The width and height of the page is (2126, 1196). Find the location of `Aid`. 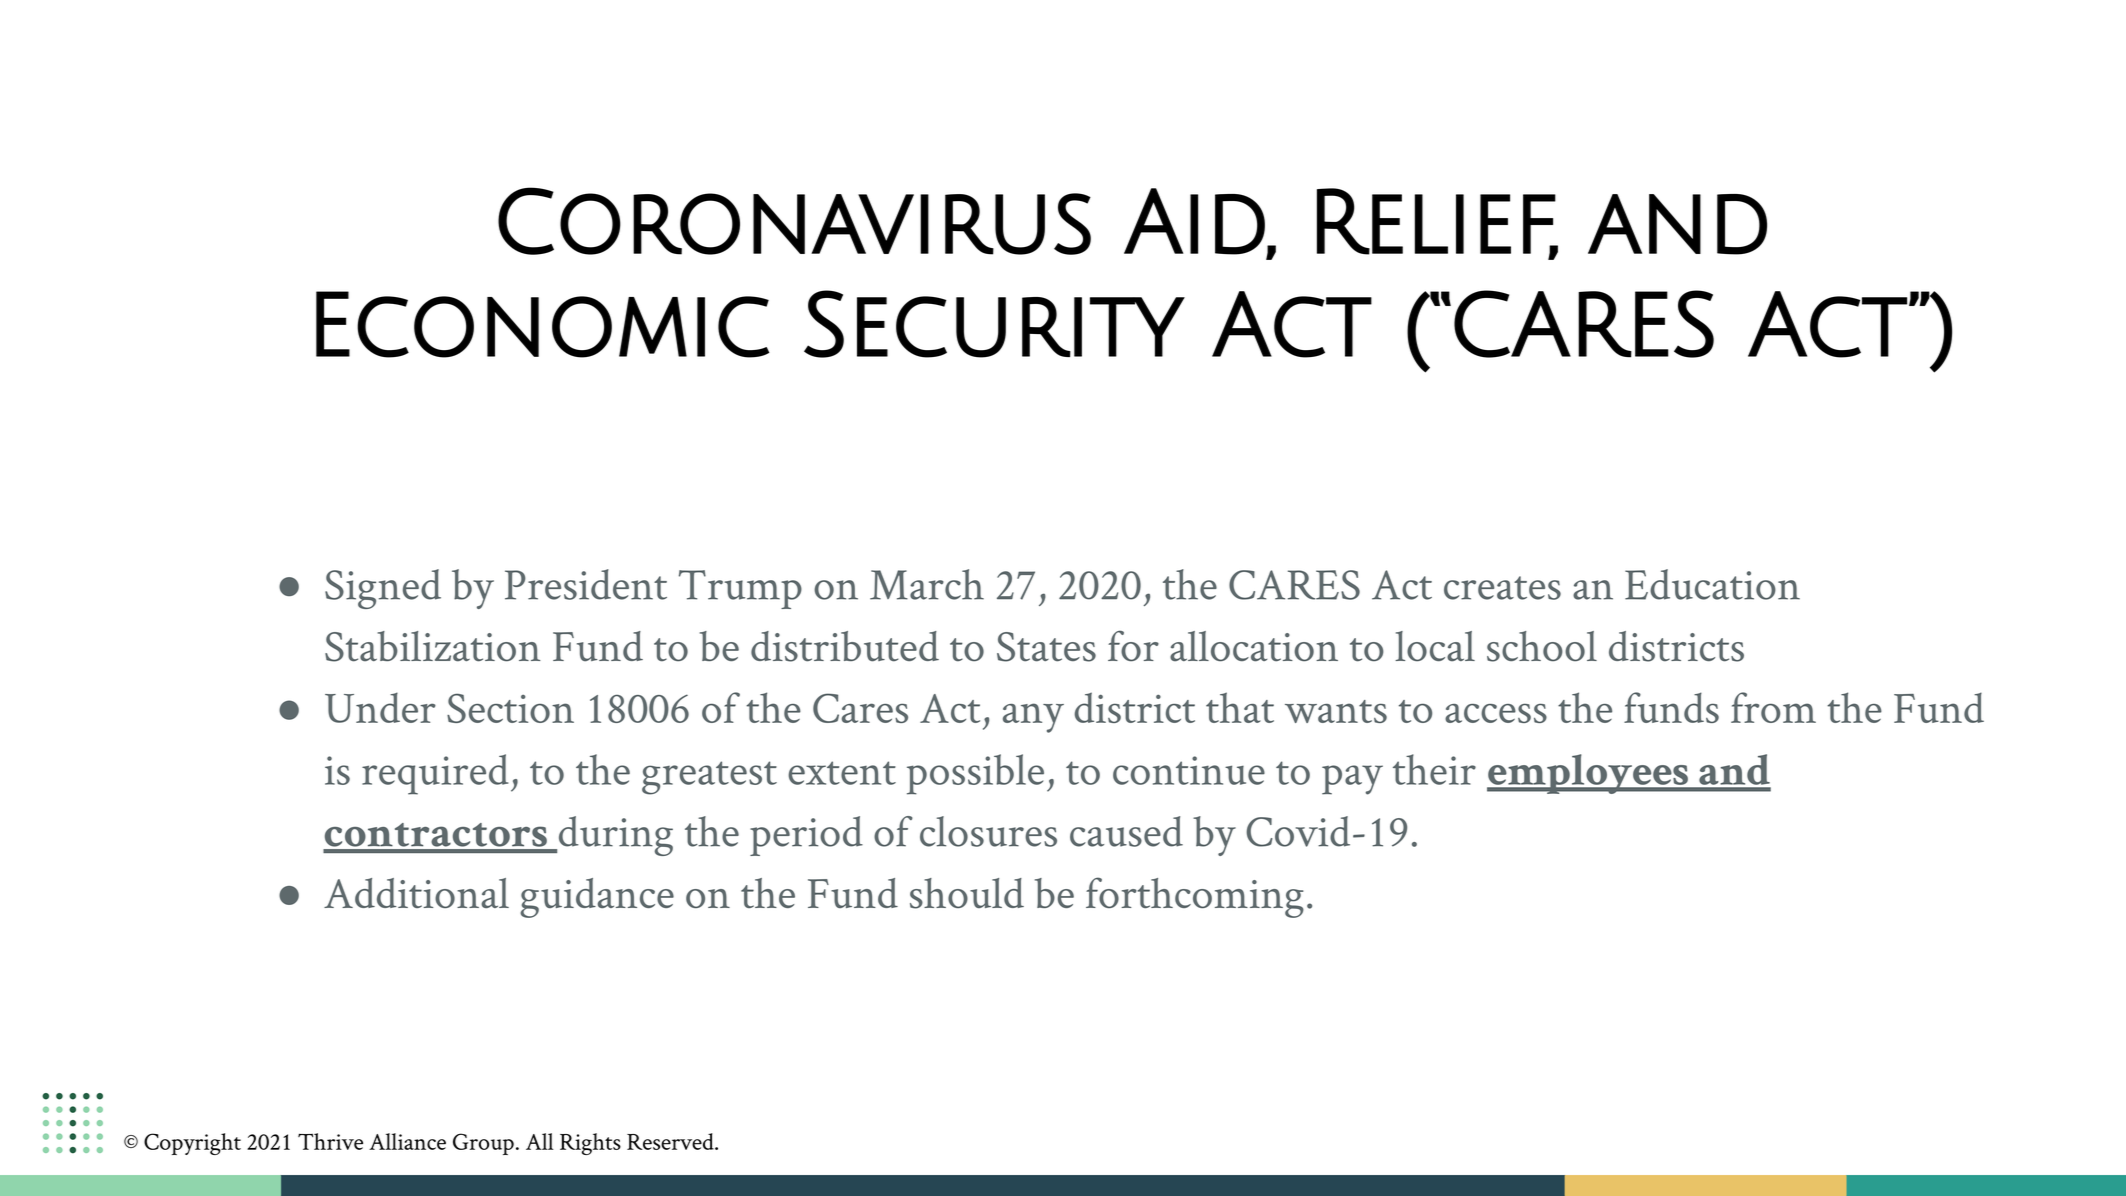

Aid is located at coordinates (1194, 221).
